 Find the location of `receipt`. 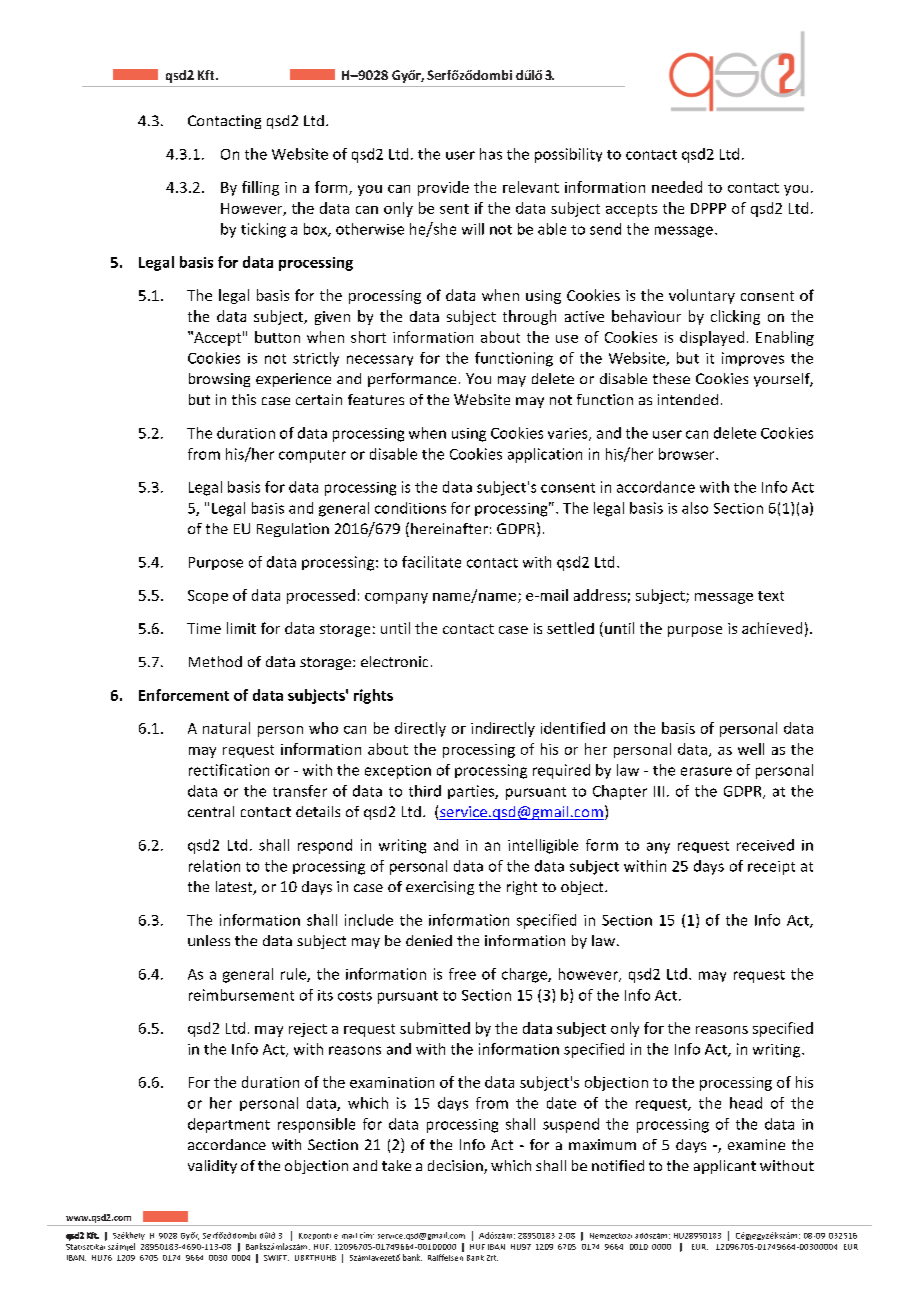

receipt is located at coordinates (771, 868).
